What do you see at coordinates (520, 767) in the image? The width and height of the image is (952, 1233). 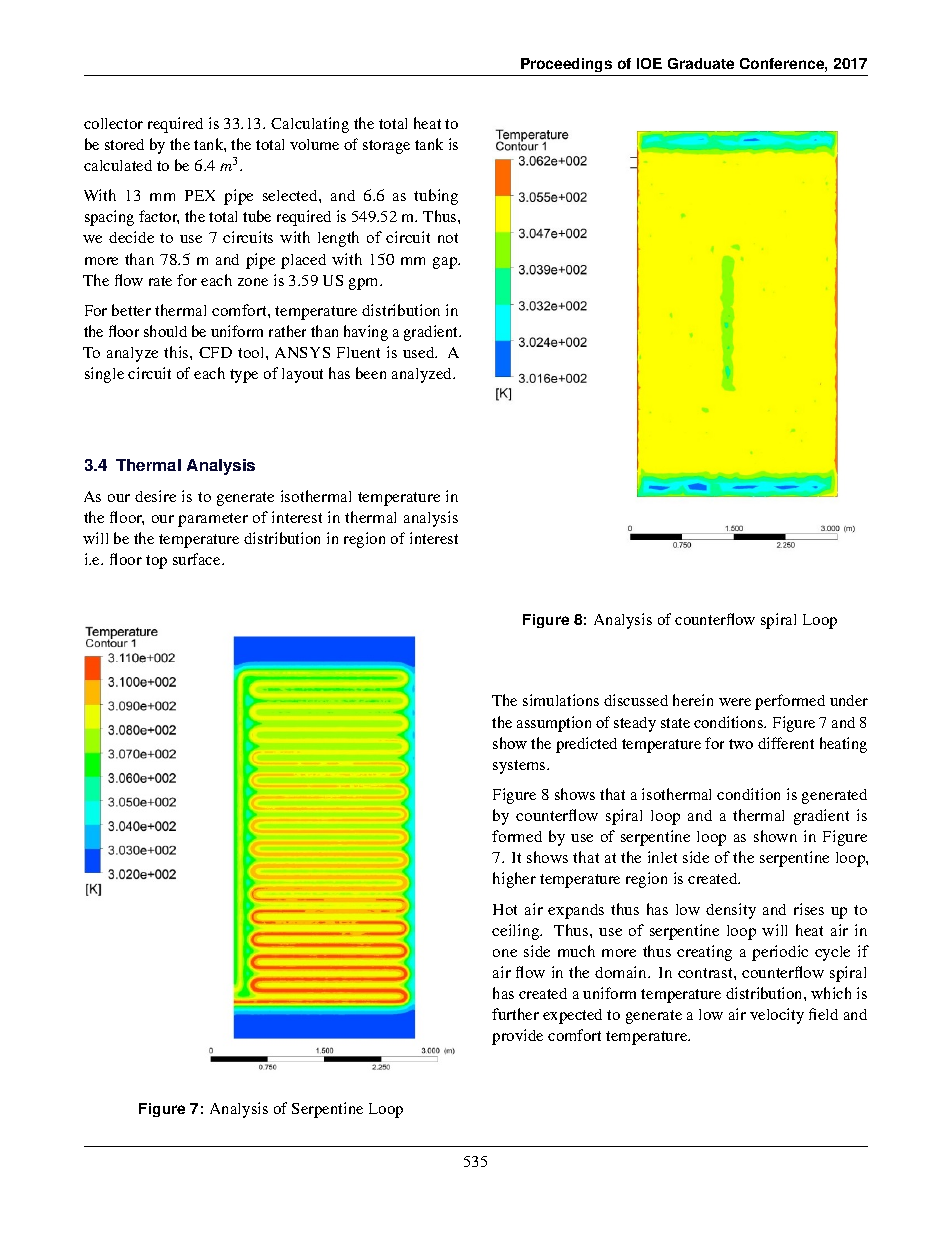 I see `systems` at bounding box center [520, 767].
